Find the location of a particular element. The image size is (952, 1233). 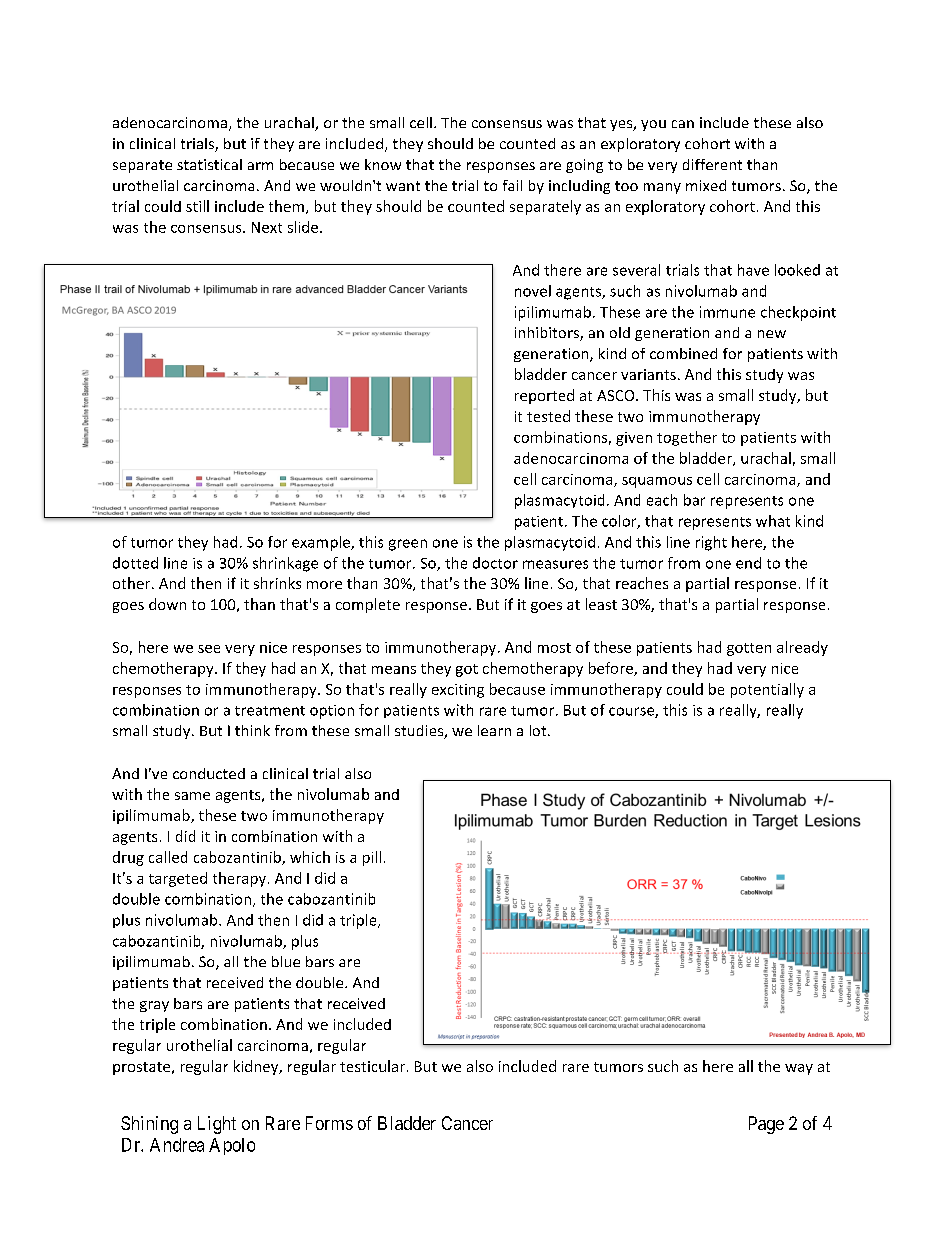

fail is located at coordinates (512, 185).
